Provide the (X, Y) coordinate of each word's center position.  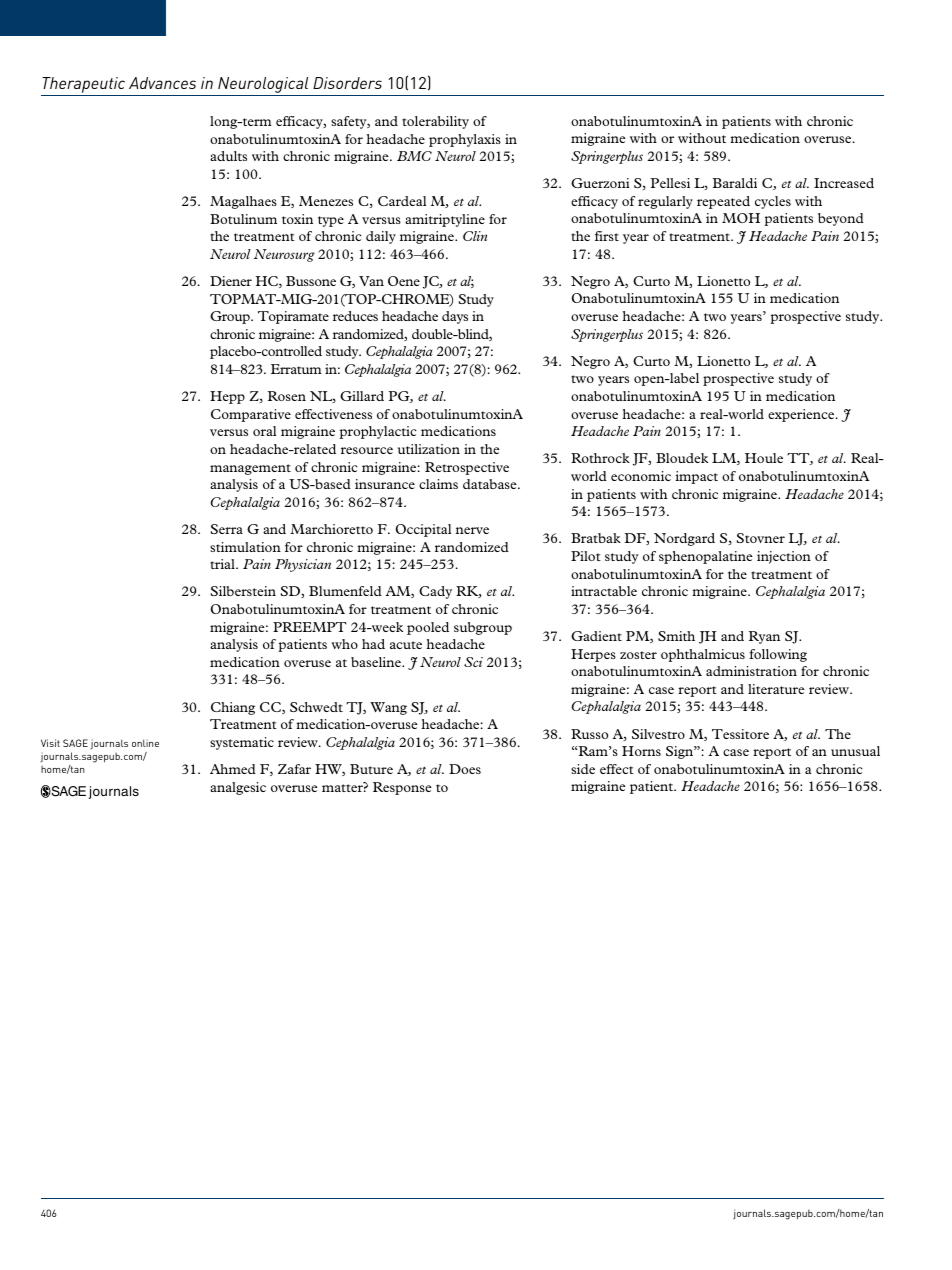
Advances (162, 83)
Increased (844, 183)
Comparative (251, 415)
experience (802, 415)
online (145, 743)
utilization (429, 449)
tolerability (435, 122)
